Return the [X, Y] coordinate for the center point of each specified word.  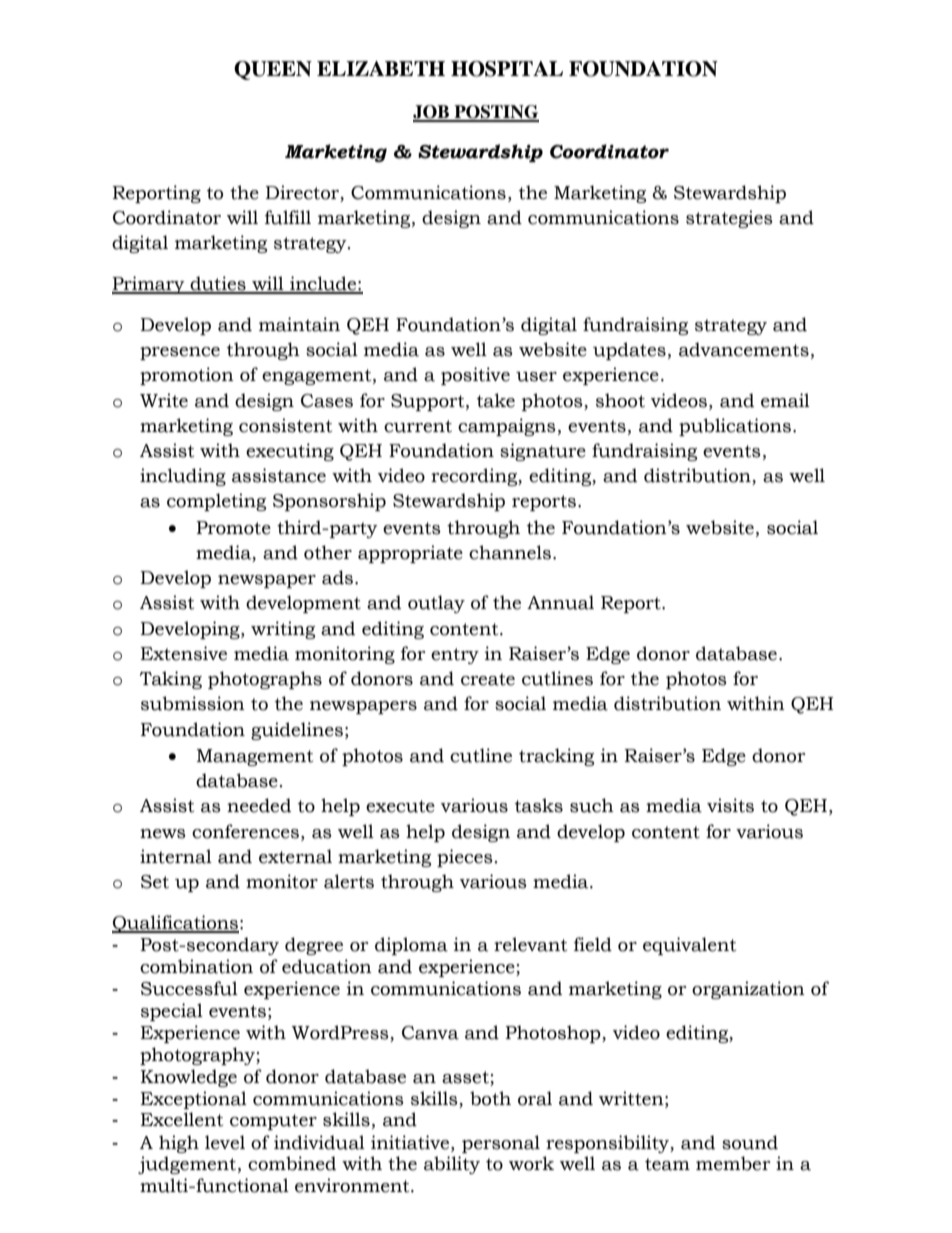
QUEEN [273, 70]
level [225, 1142]
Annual [560, 602]
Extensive [183, 653]
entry [455, 656]
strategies [729, 219]
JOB [432, 113]
